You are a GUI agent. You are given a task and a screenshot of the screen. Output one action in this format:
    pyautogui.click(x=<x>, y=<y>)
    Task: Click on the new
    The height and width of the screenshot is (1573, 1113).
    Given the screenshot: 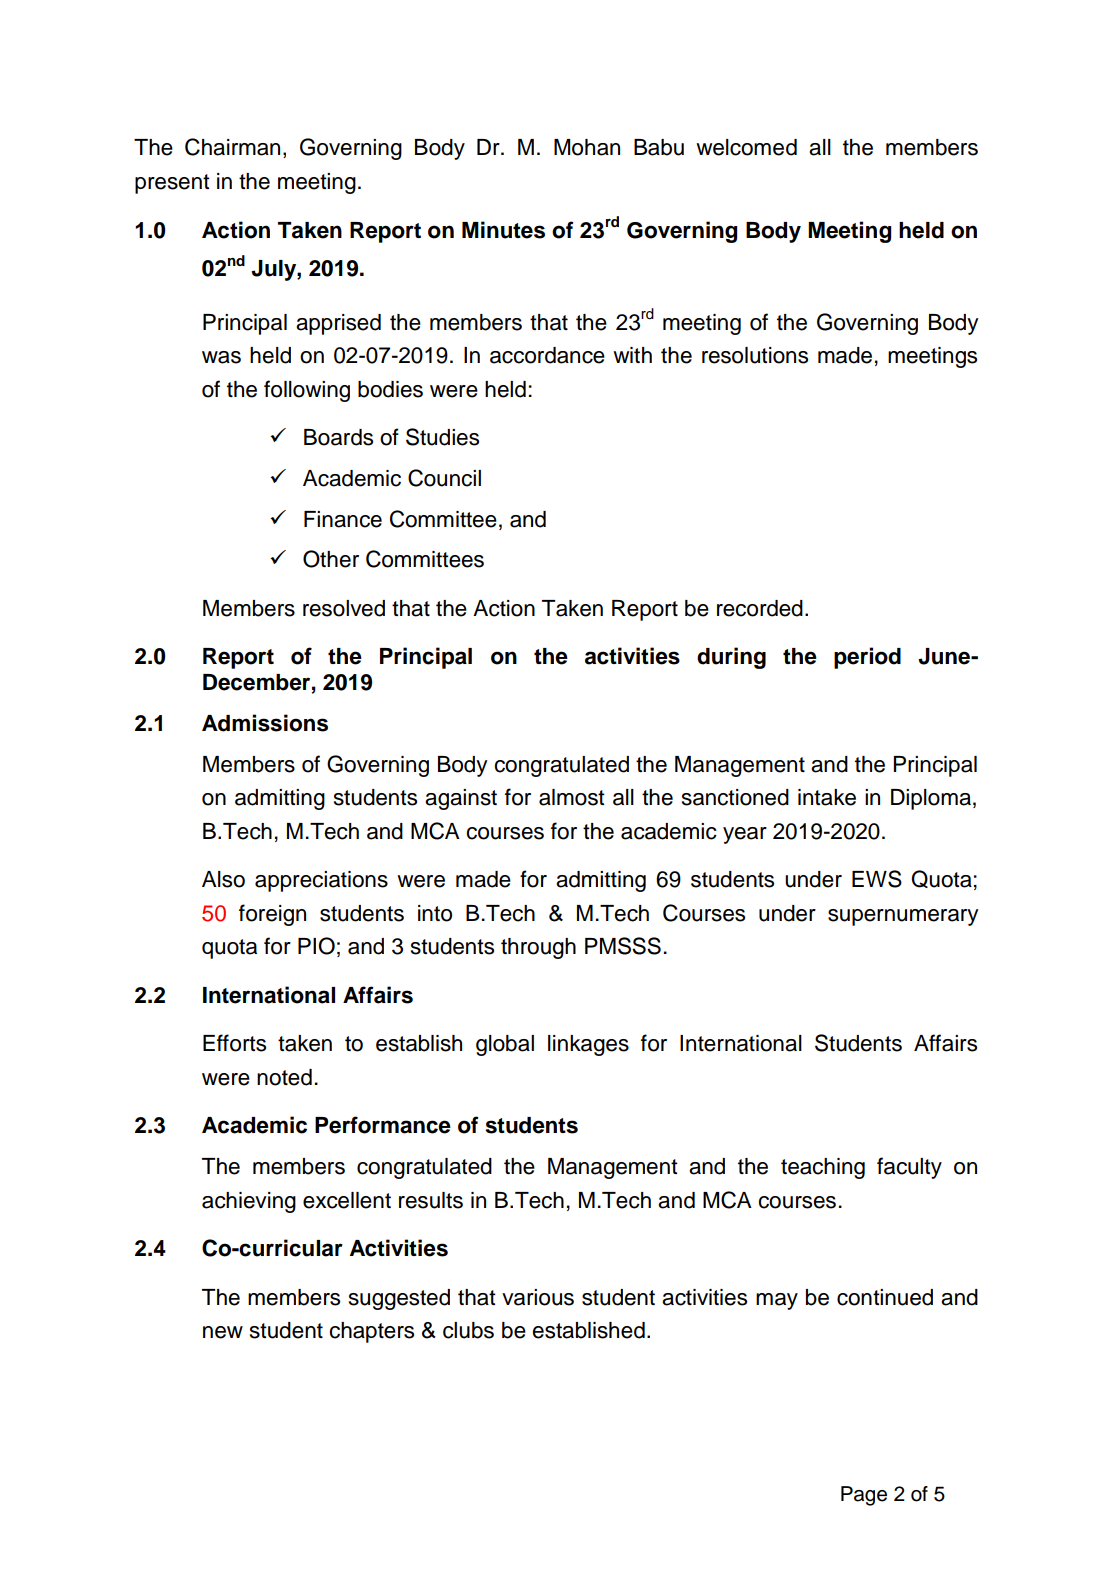 What is the action you would take?
    pyautogui.click(x=223, y=1332)
